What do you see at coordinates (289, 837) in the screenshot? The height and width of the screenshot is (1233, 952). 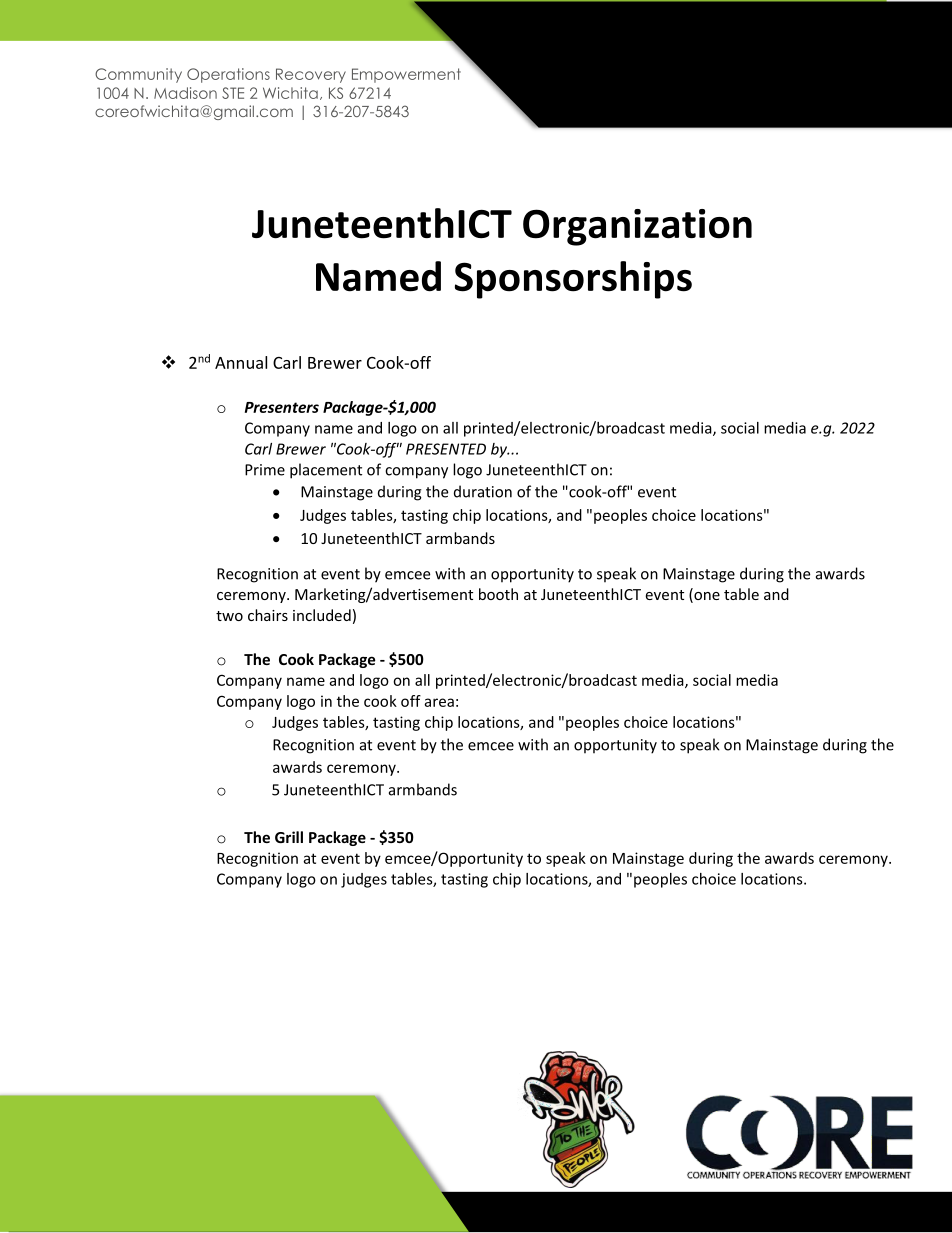 I see `Grill` at bounding box center [289, 837].
